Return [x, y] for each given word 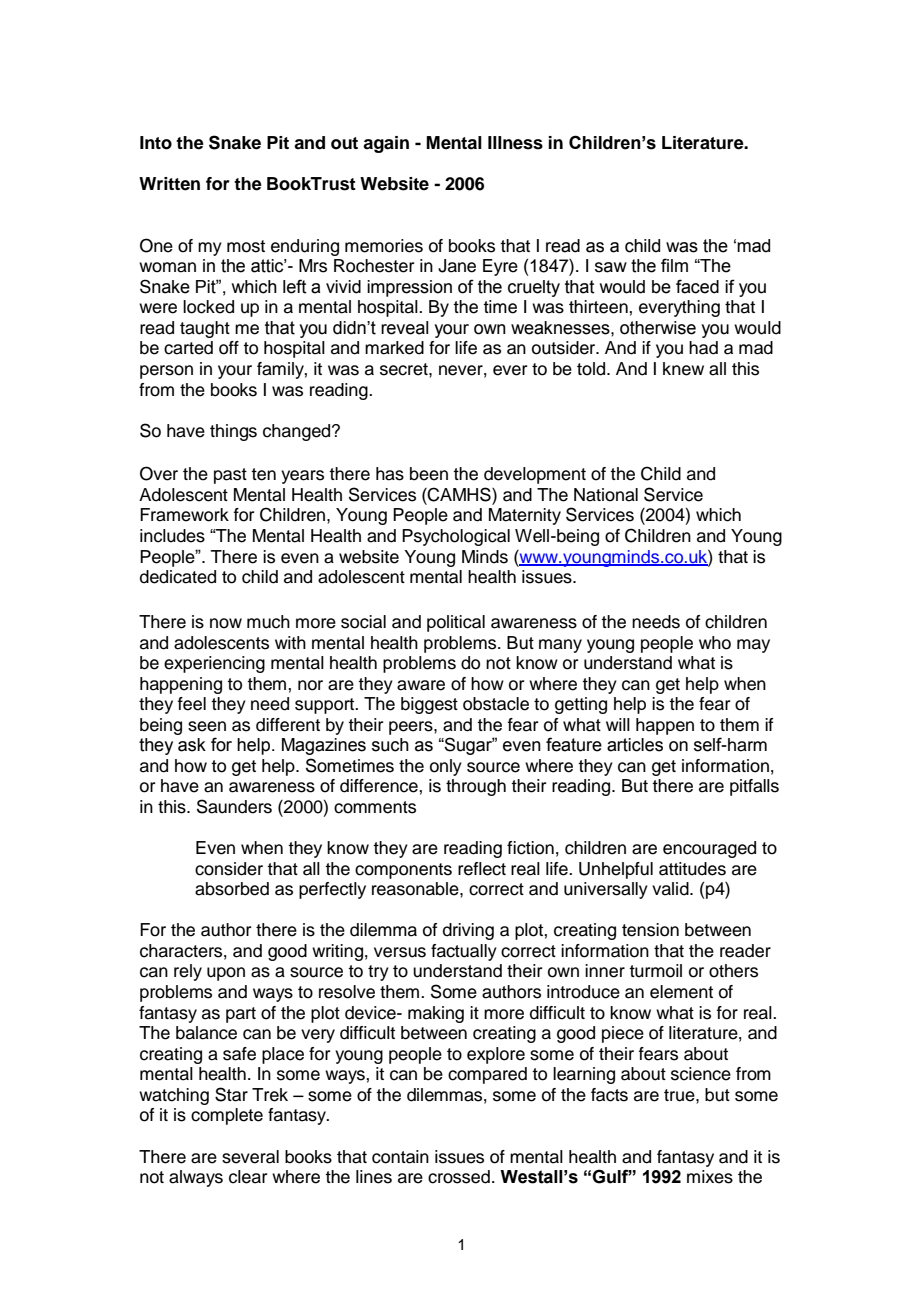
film [674, 265]
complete [227, 1116]
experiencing [214, 664]
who [715, 643]
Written [169, 184]
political [456, 623]
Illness [515, 143]
